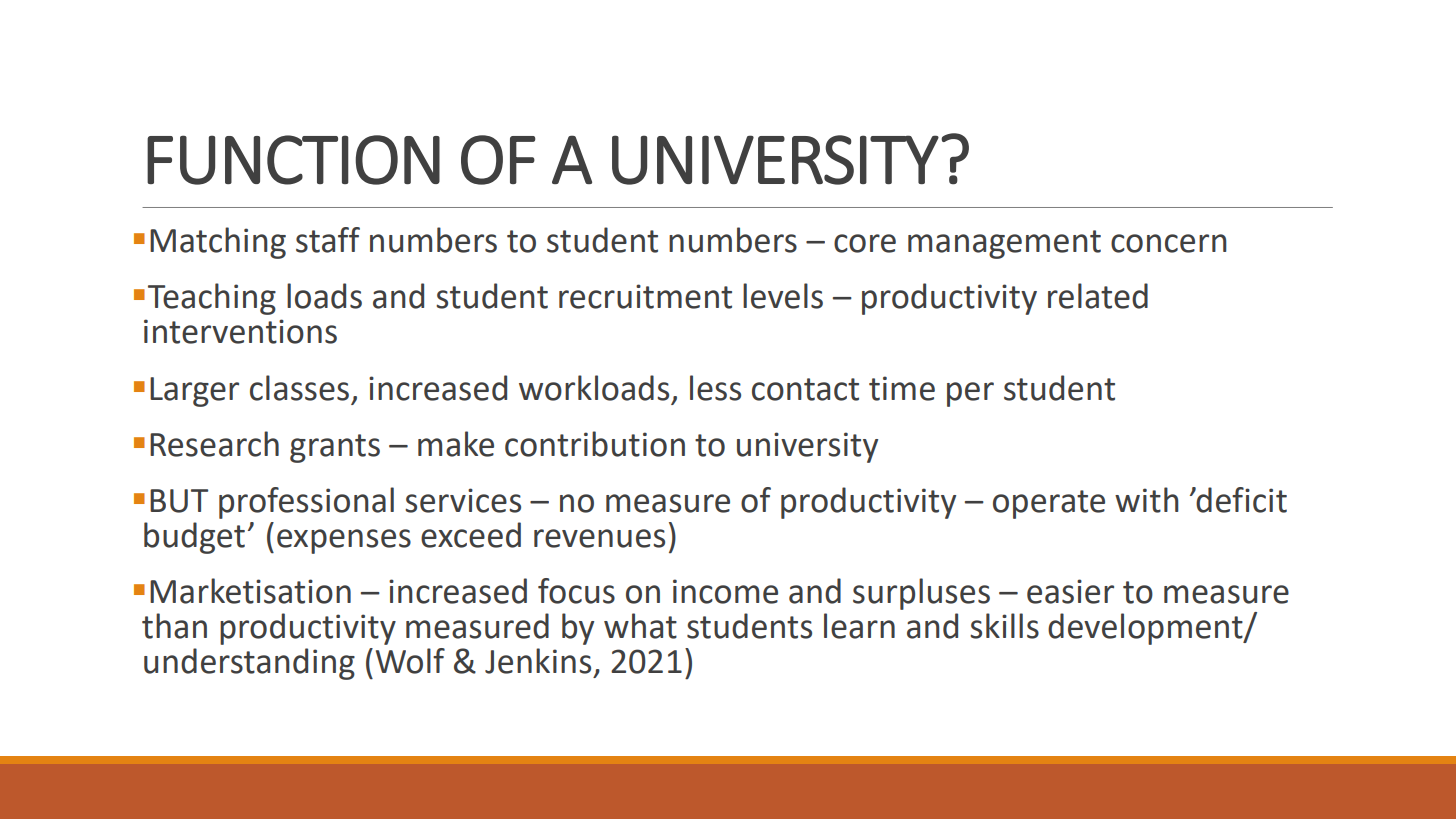  I want to click on concern, so click(1169, 243).
